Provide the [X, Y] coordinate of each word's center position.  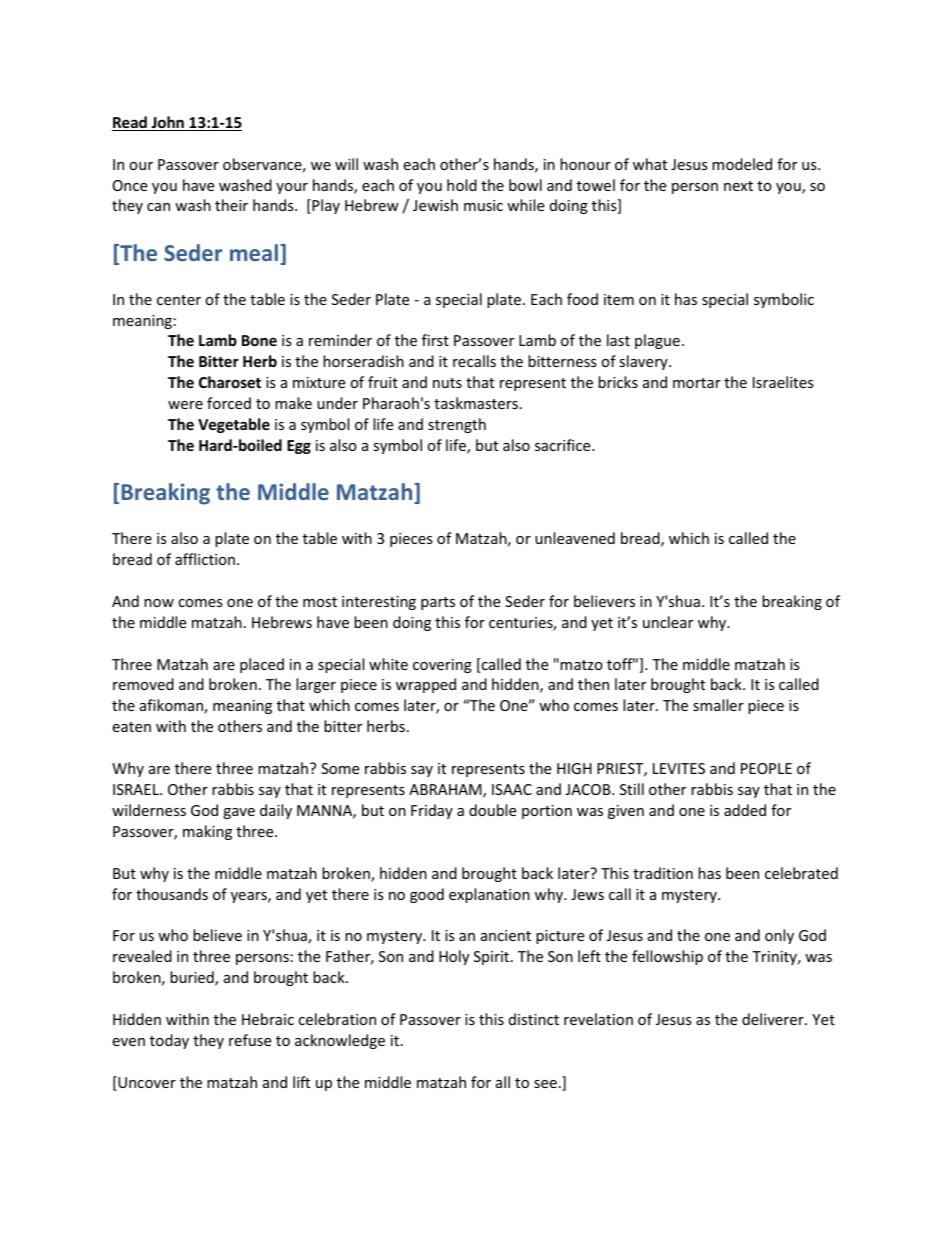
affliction [205, 559]
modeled [742, 164]
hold [462, 185]
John [167, 123]
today [169, 1041]
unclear [668, 622]
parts [438, 603]
